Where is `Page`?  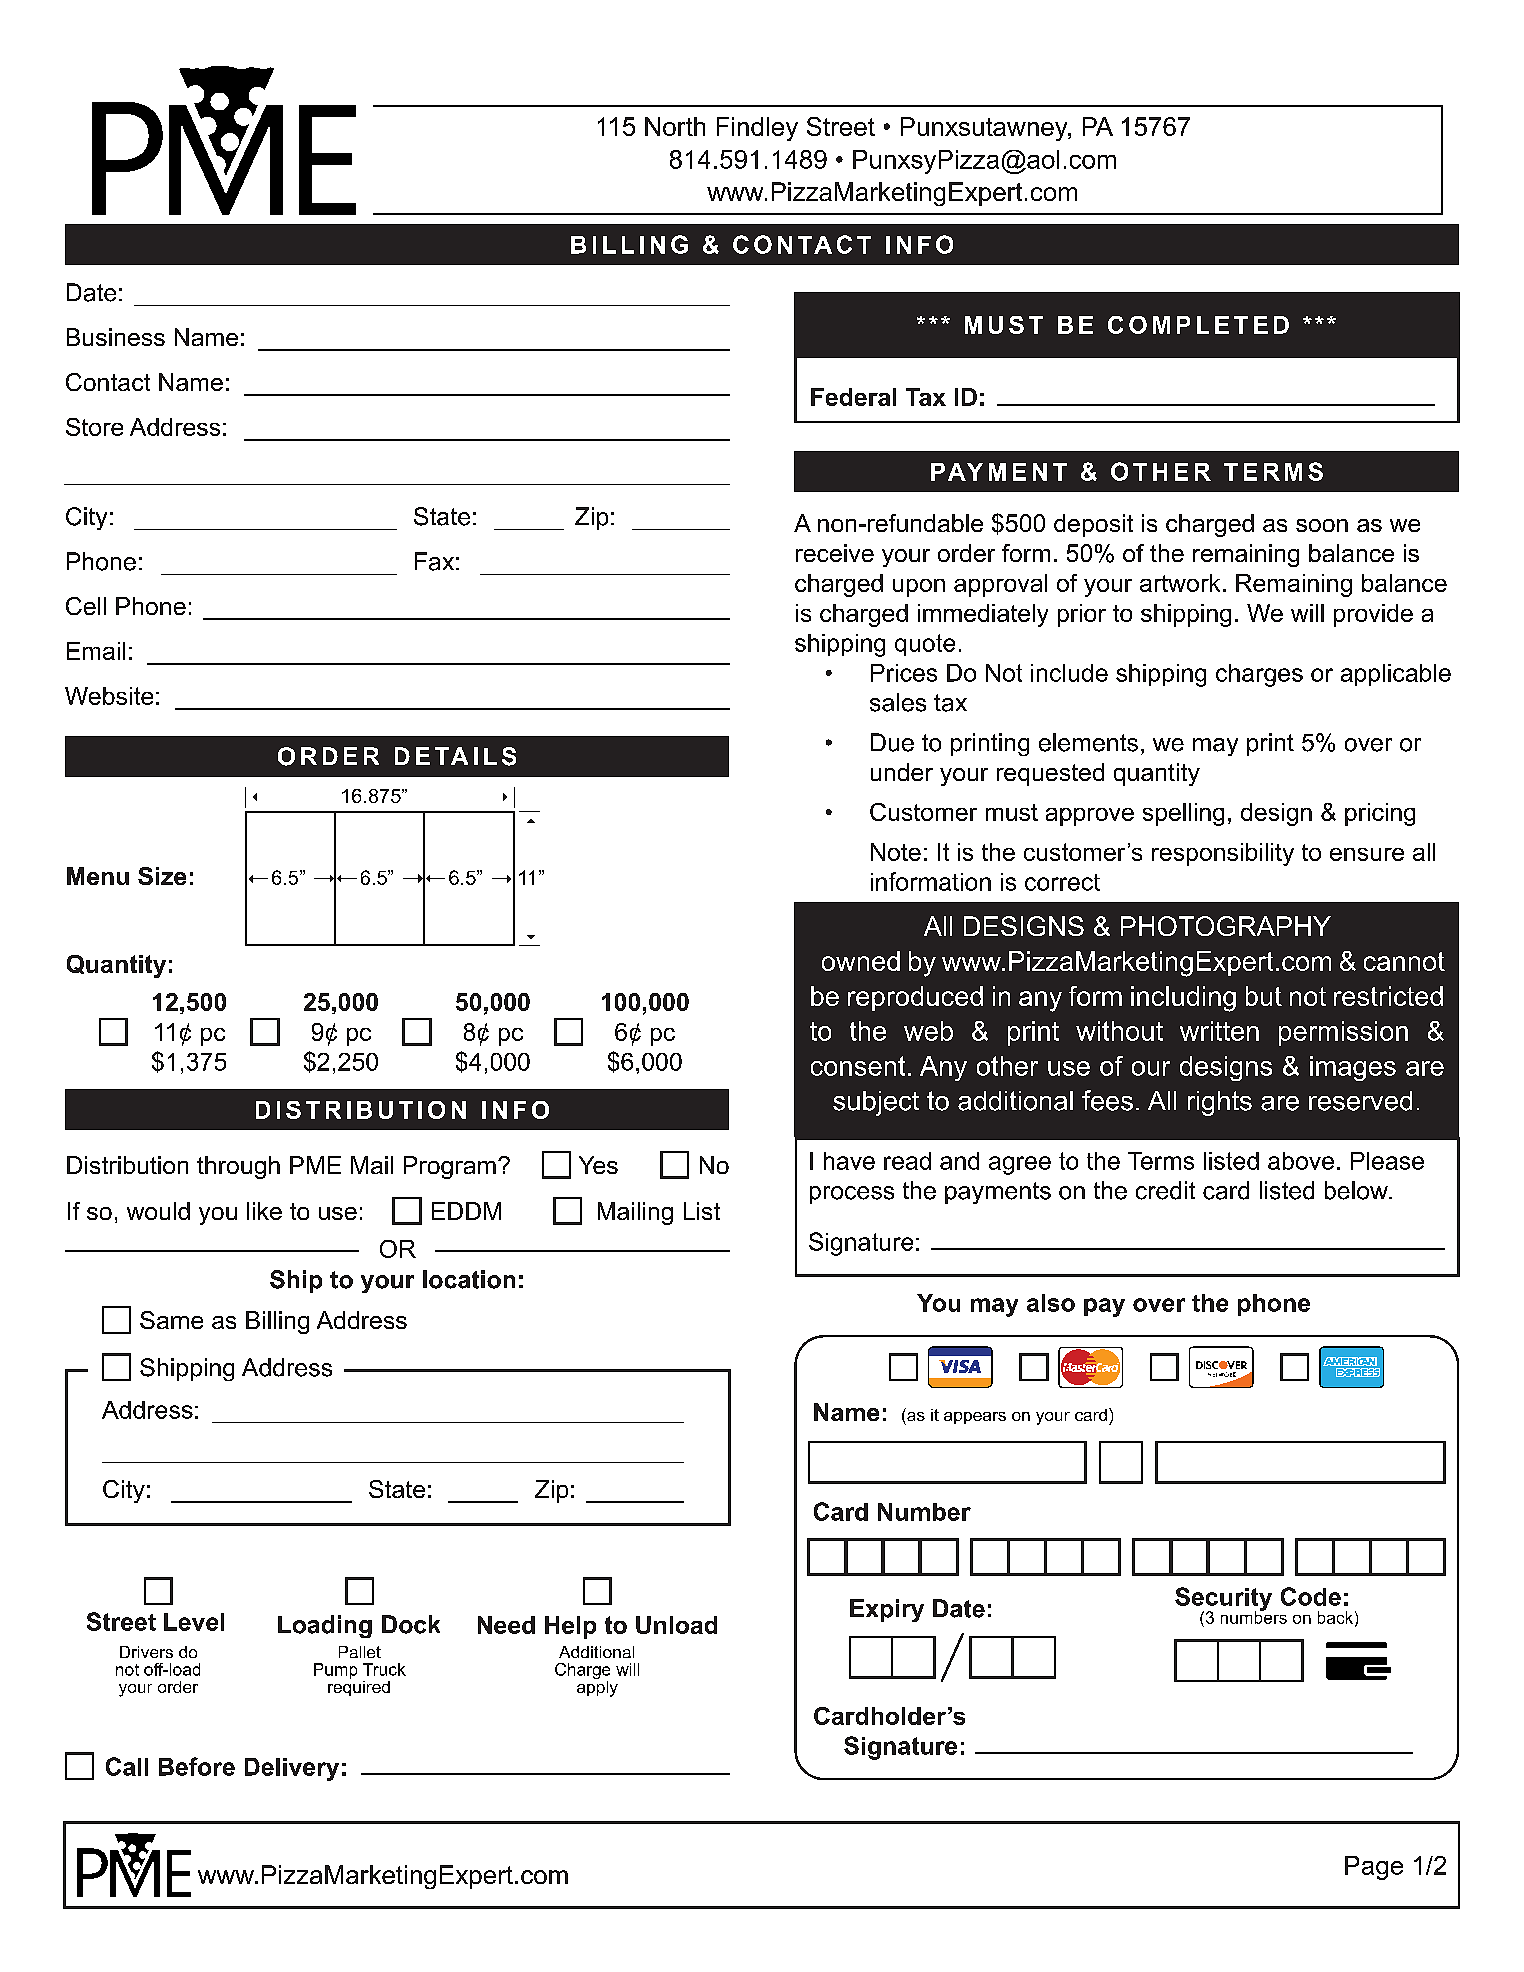
Page is located at coordinates (1374, 1868).
